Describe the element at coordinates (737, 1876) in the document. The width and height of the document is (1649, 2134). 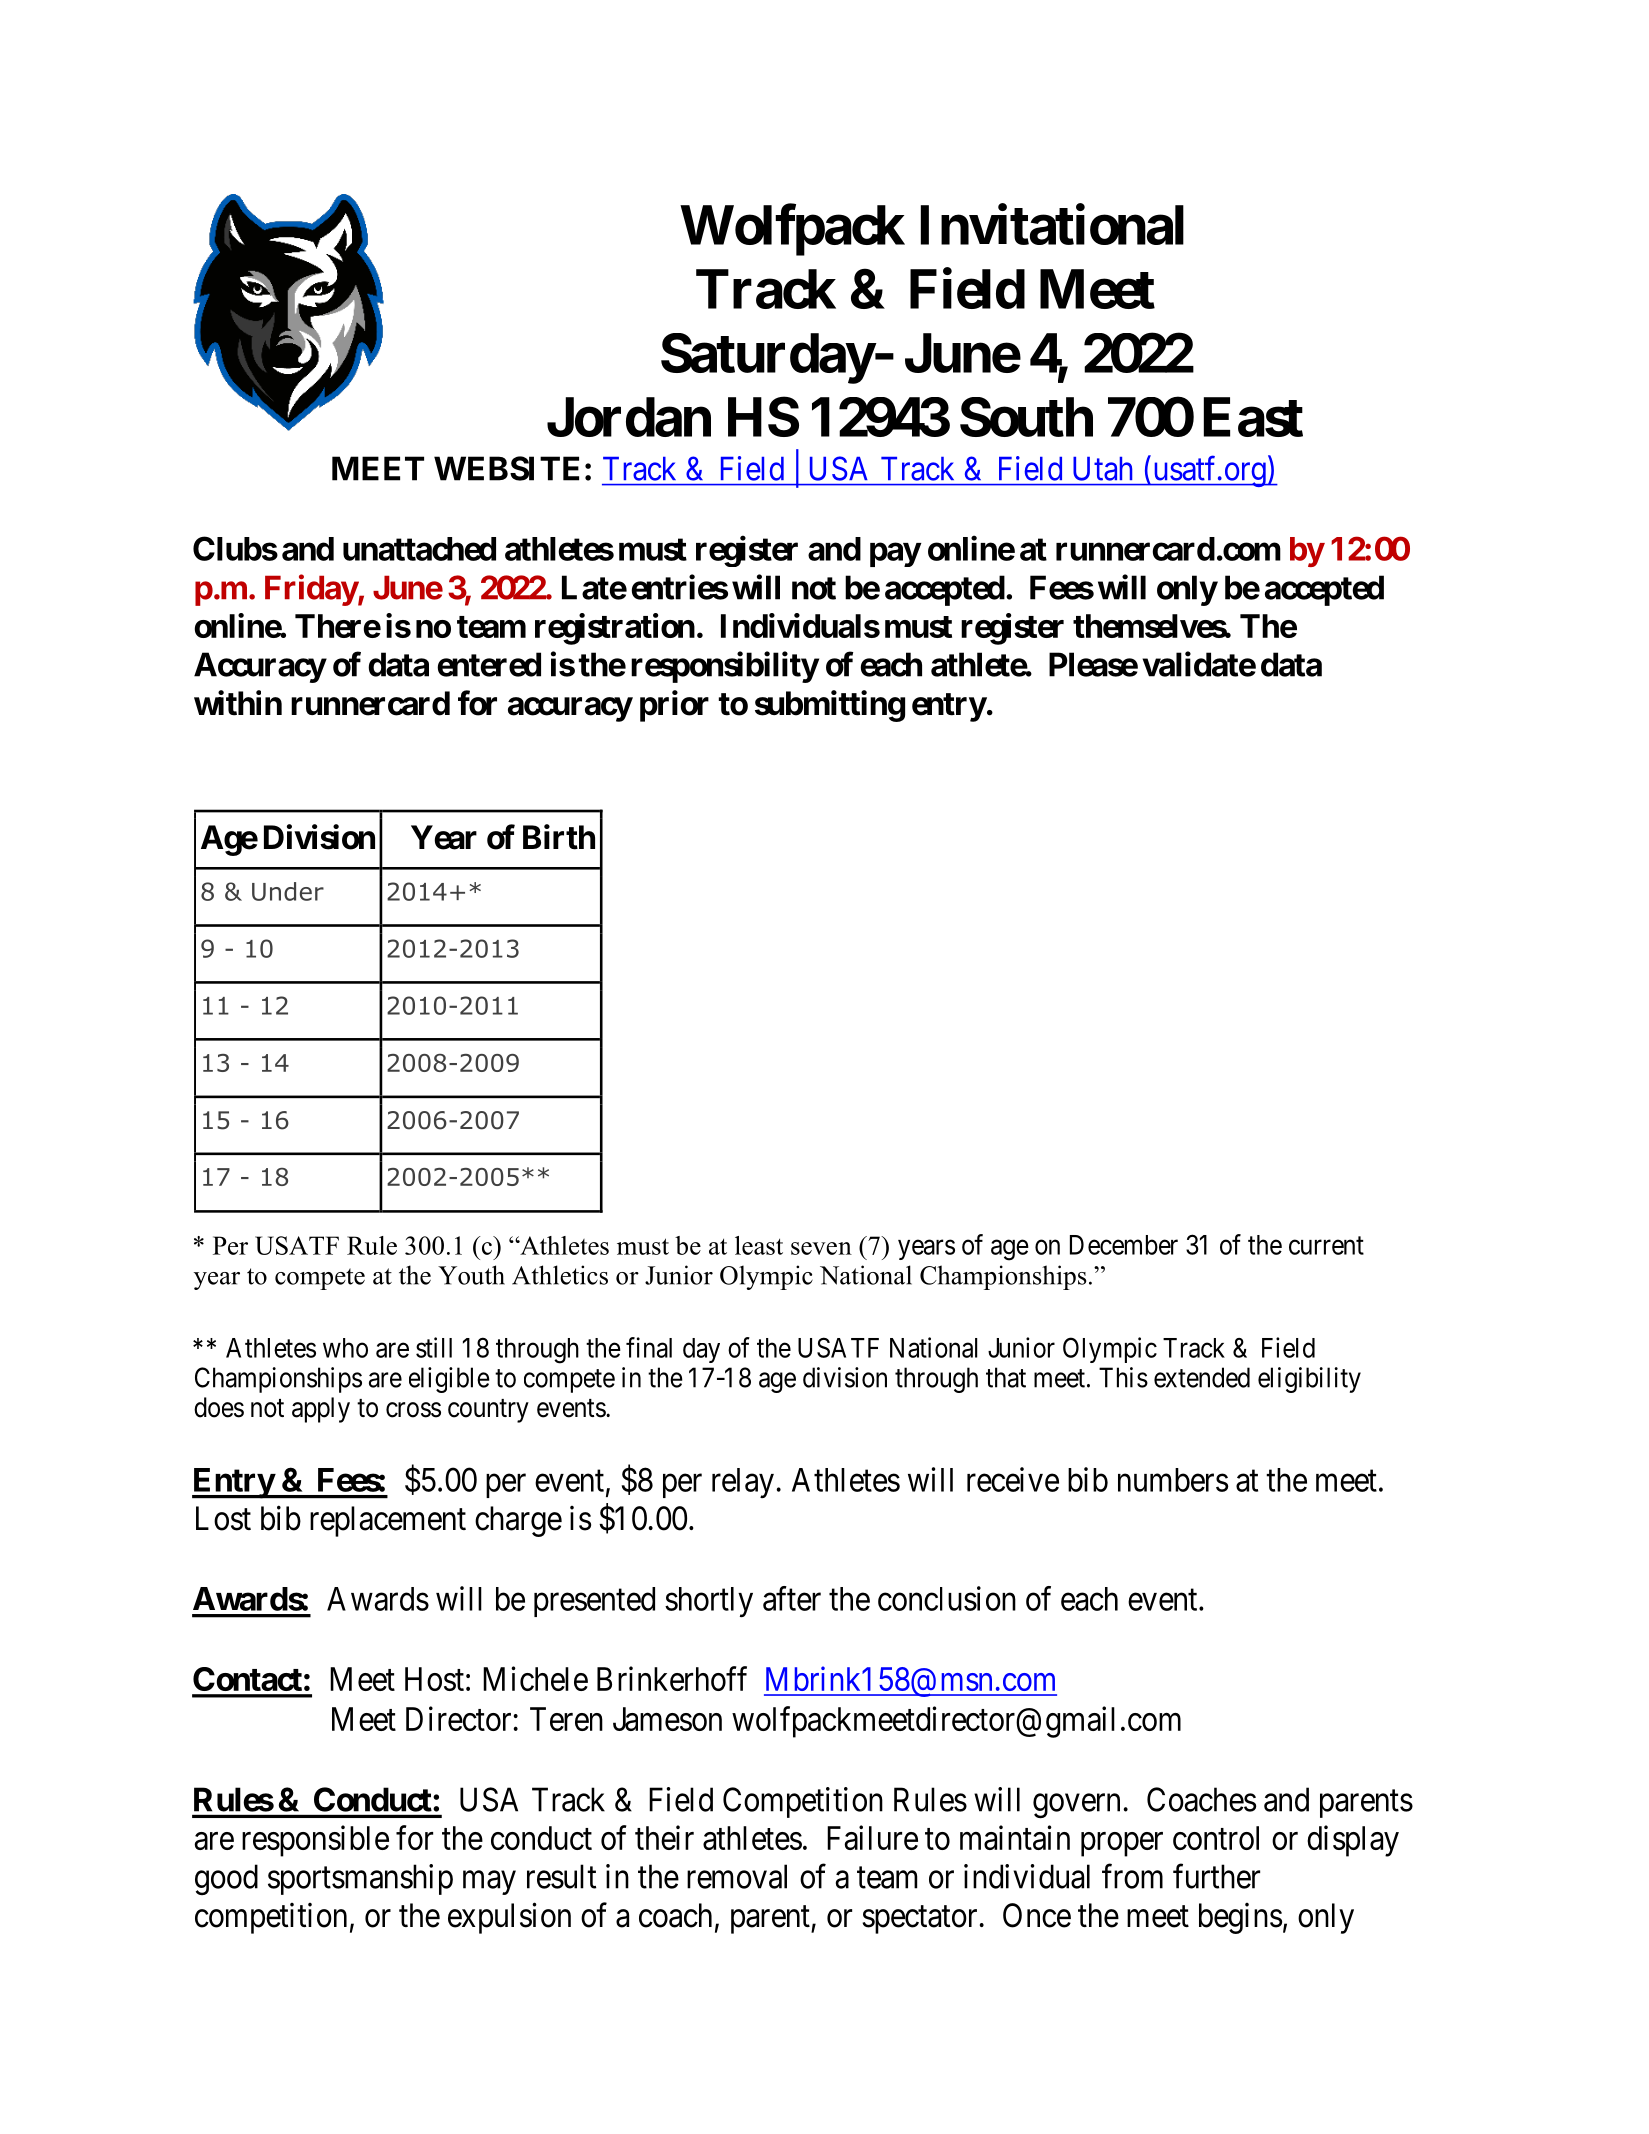
I see `removal` at that location.
